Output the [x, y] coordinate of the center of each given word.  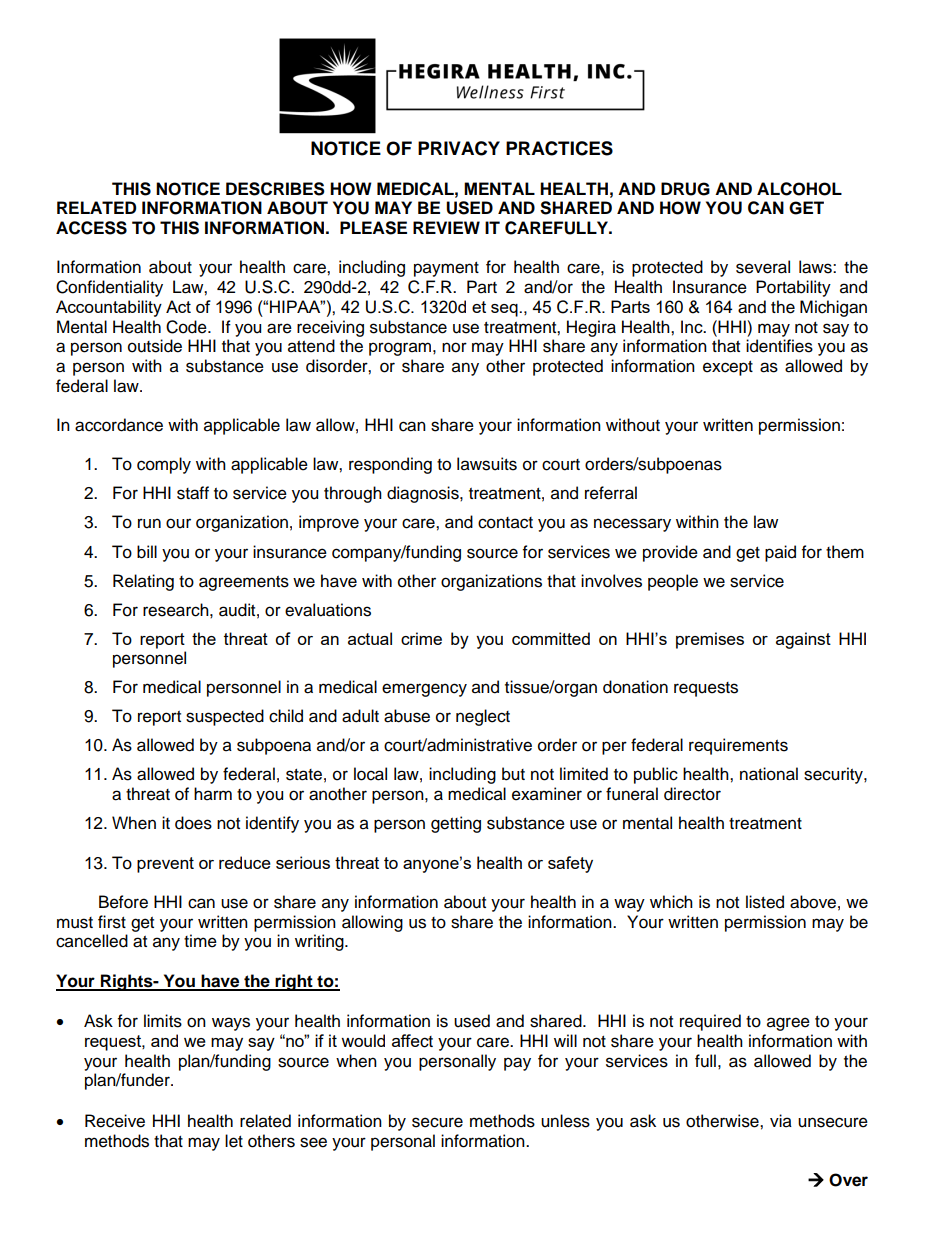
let [234, 1141]
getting [456, 824]
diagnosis [424, 494]
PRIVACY [459, 148]
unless [565, 1121]
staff [193, 493]
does [193, 823]
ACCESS [91, 228]
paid [780, 553]
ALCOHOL [799, 189]
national [769, 774]
